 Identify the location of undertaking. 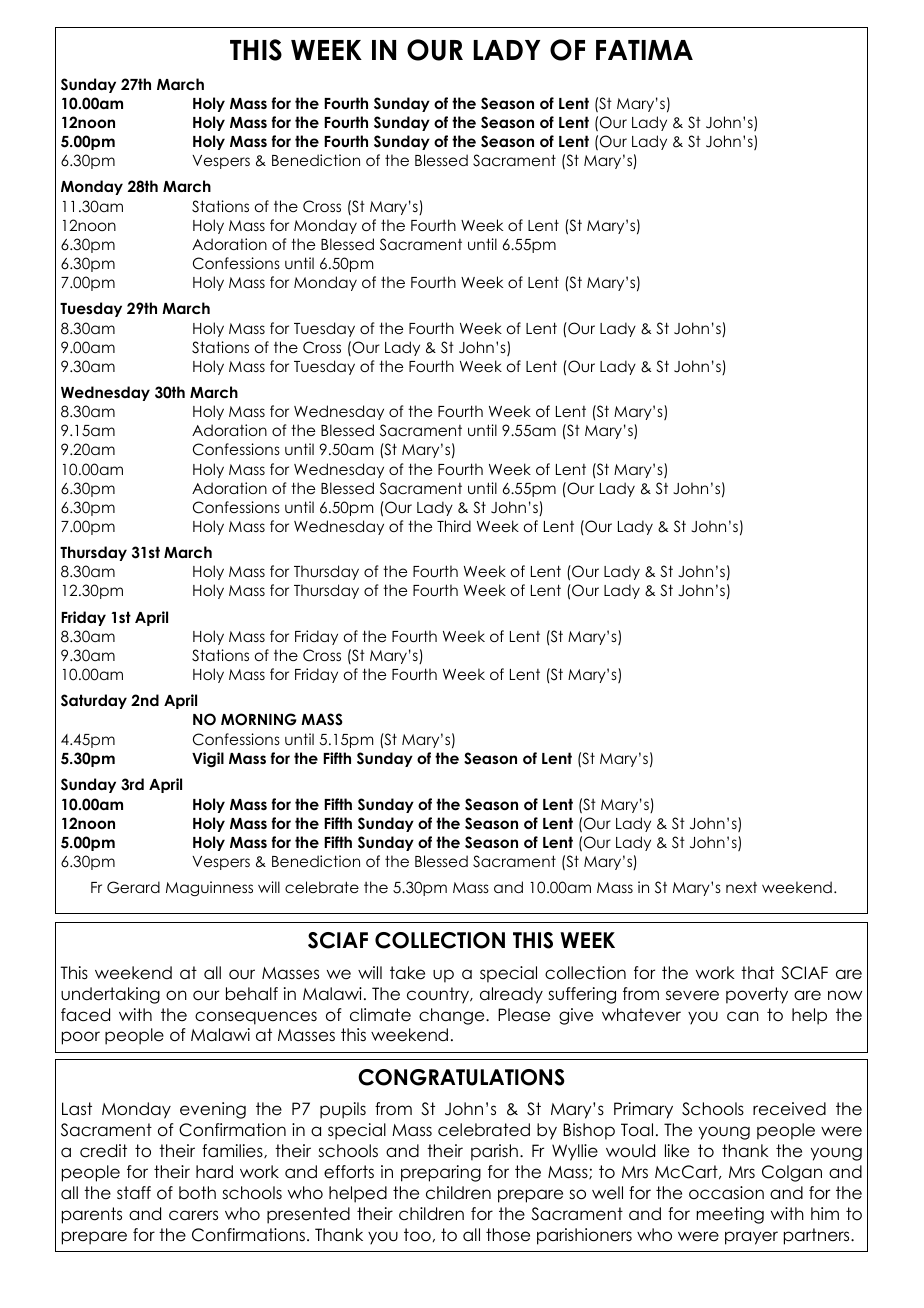
(110, 995).
